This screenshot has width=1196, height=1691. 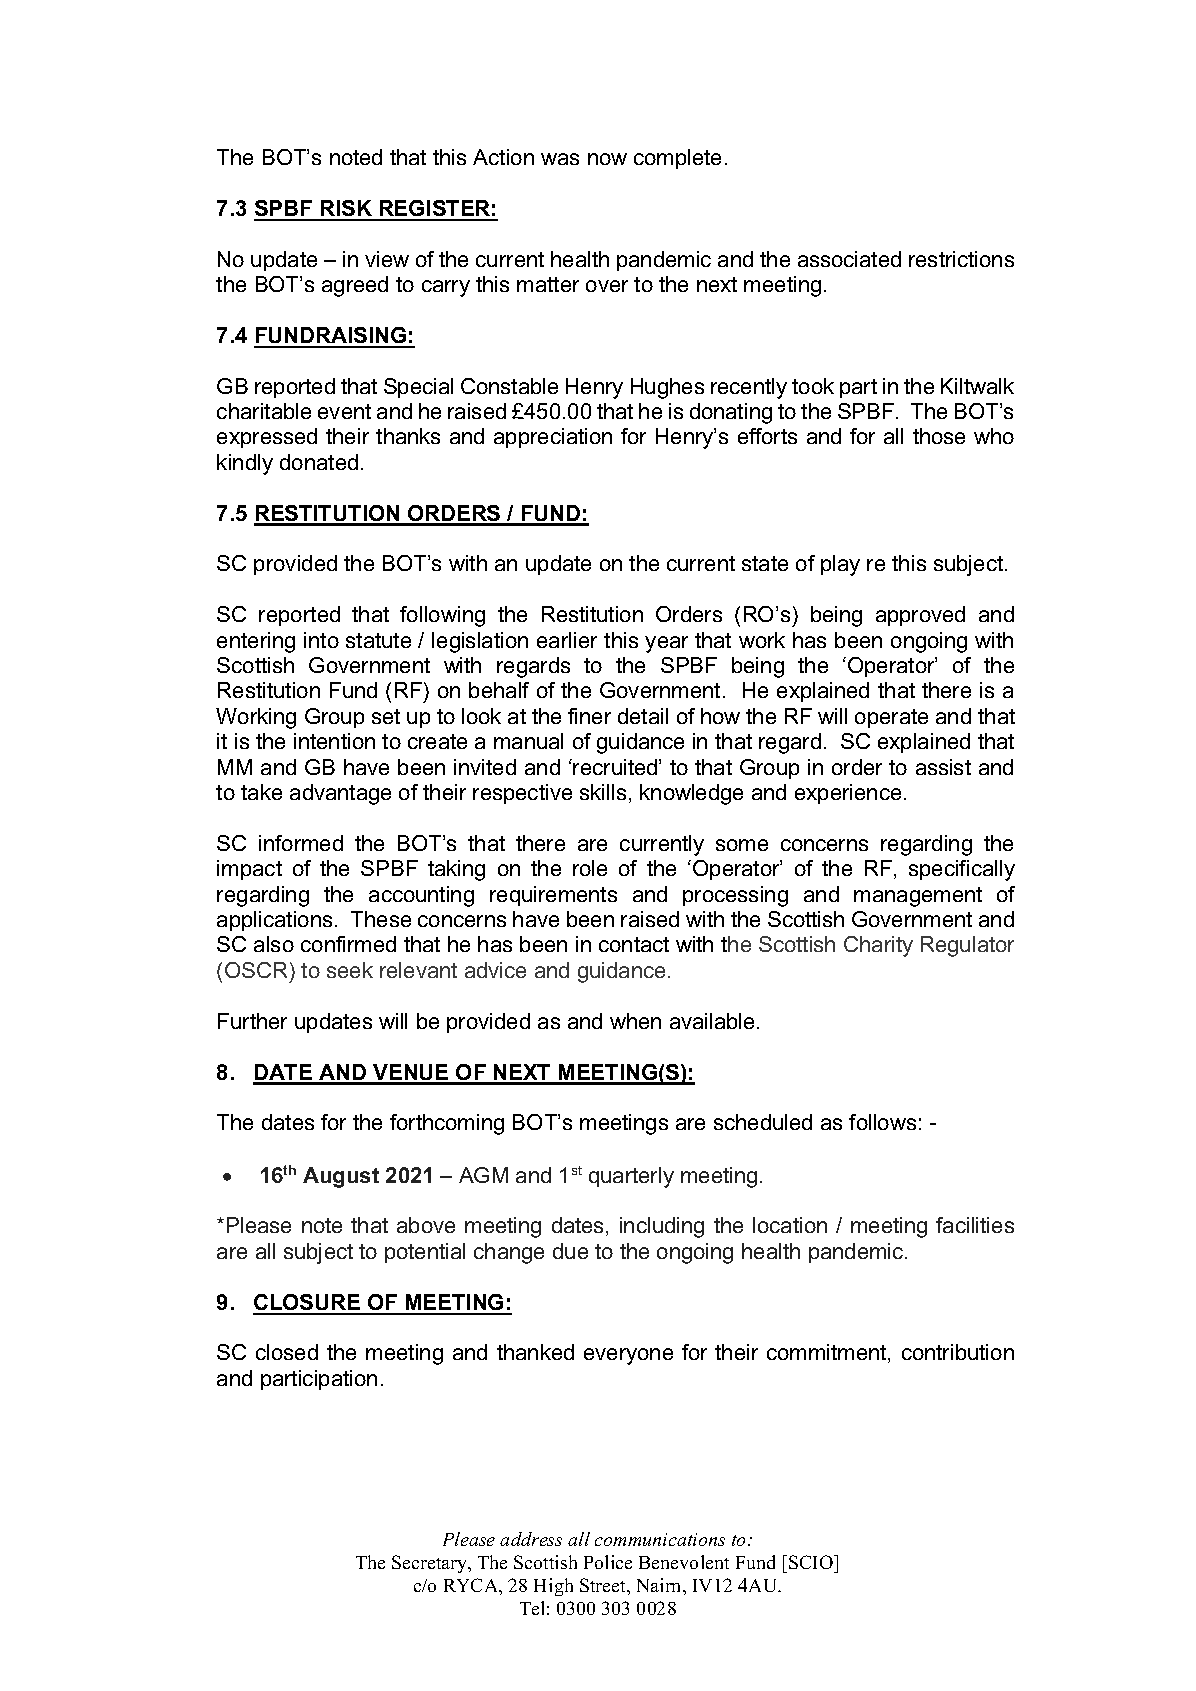 I want to click on facilities, so click(x=975, y=1225).
